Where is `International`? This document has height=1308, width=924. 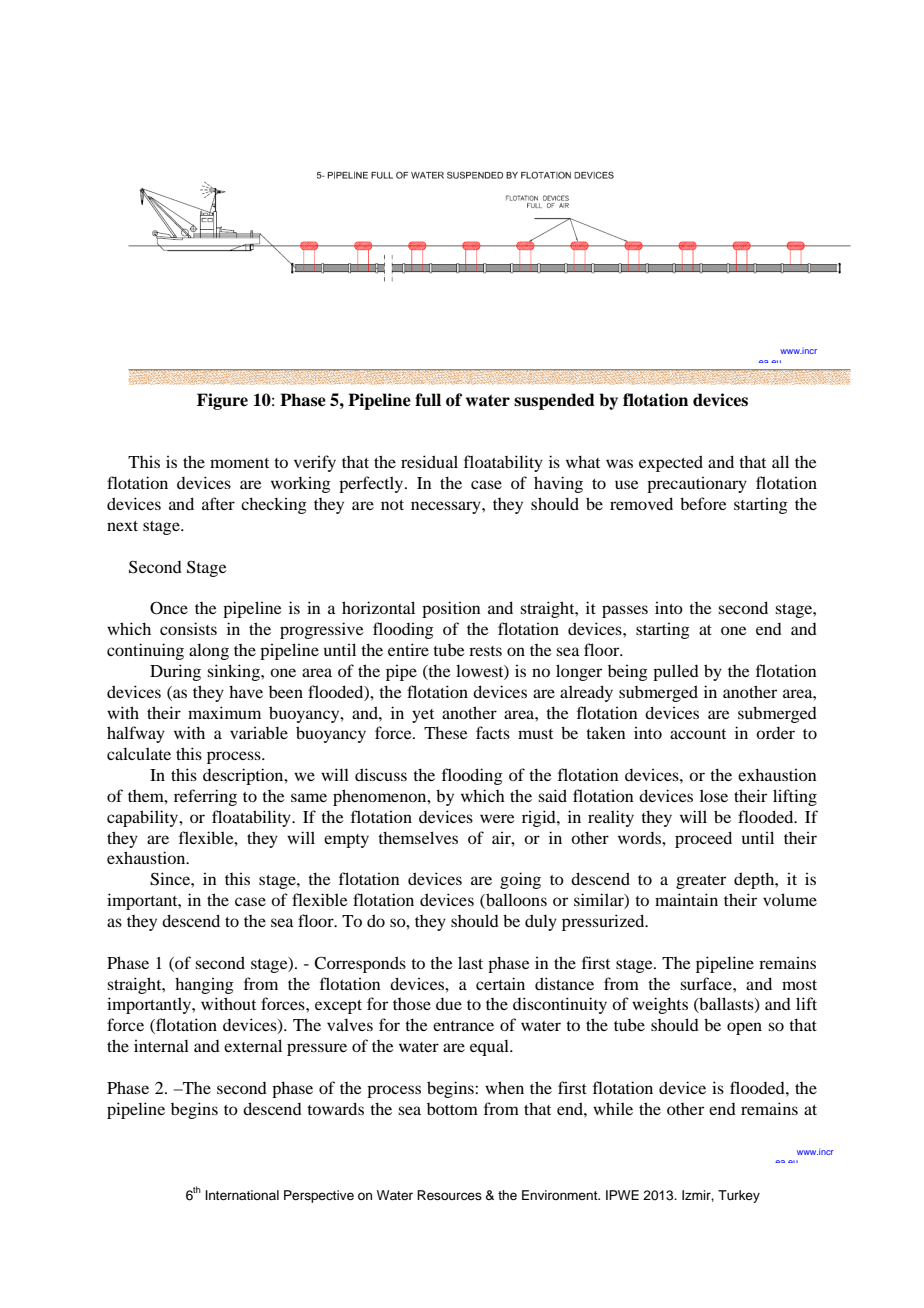 International is located at coordinates (242, 1195).
